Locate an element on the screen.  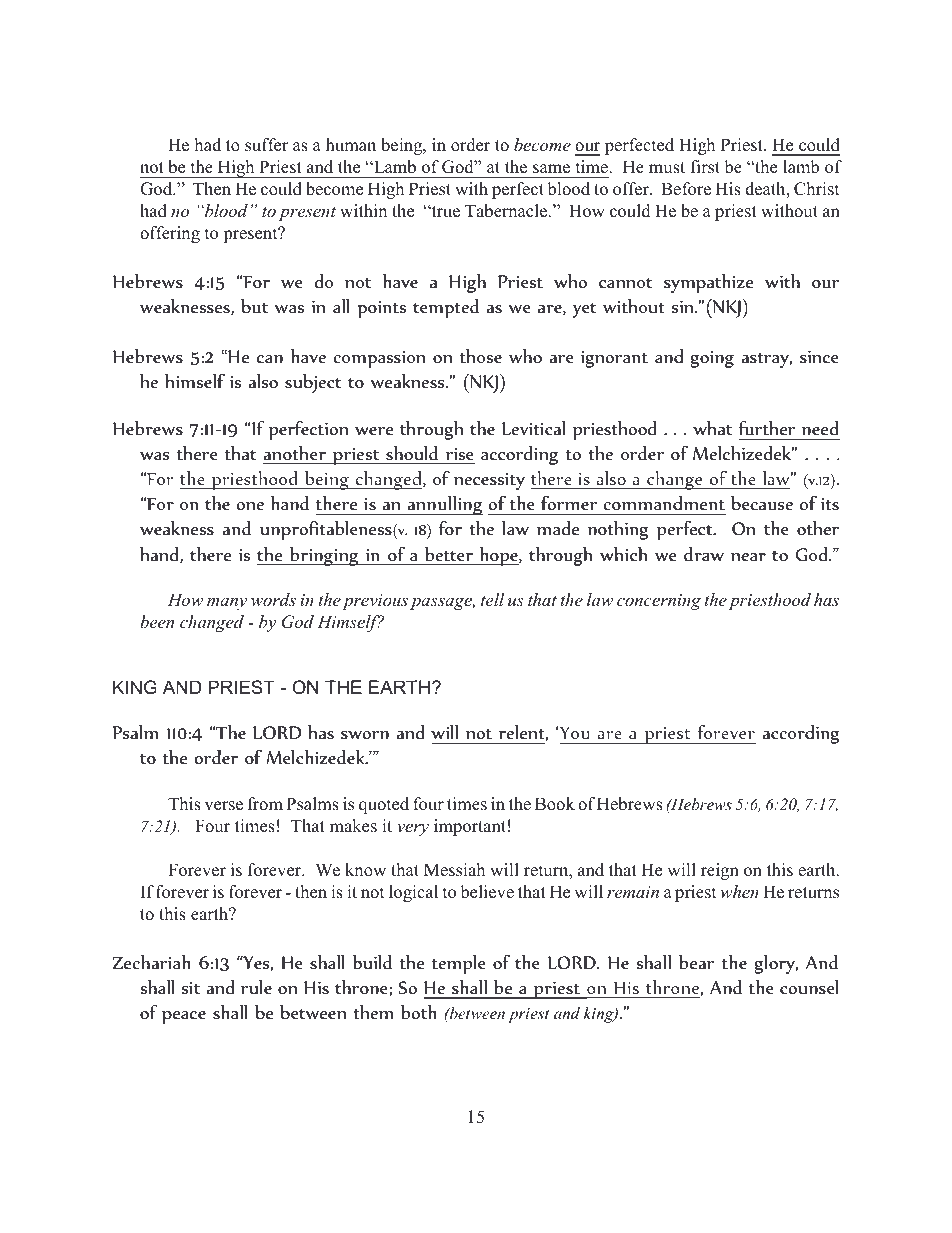
near is located at coordinates (748, 557).
